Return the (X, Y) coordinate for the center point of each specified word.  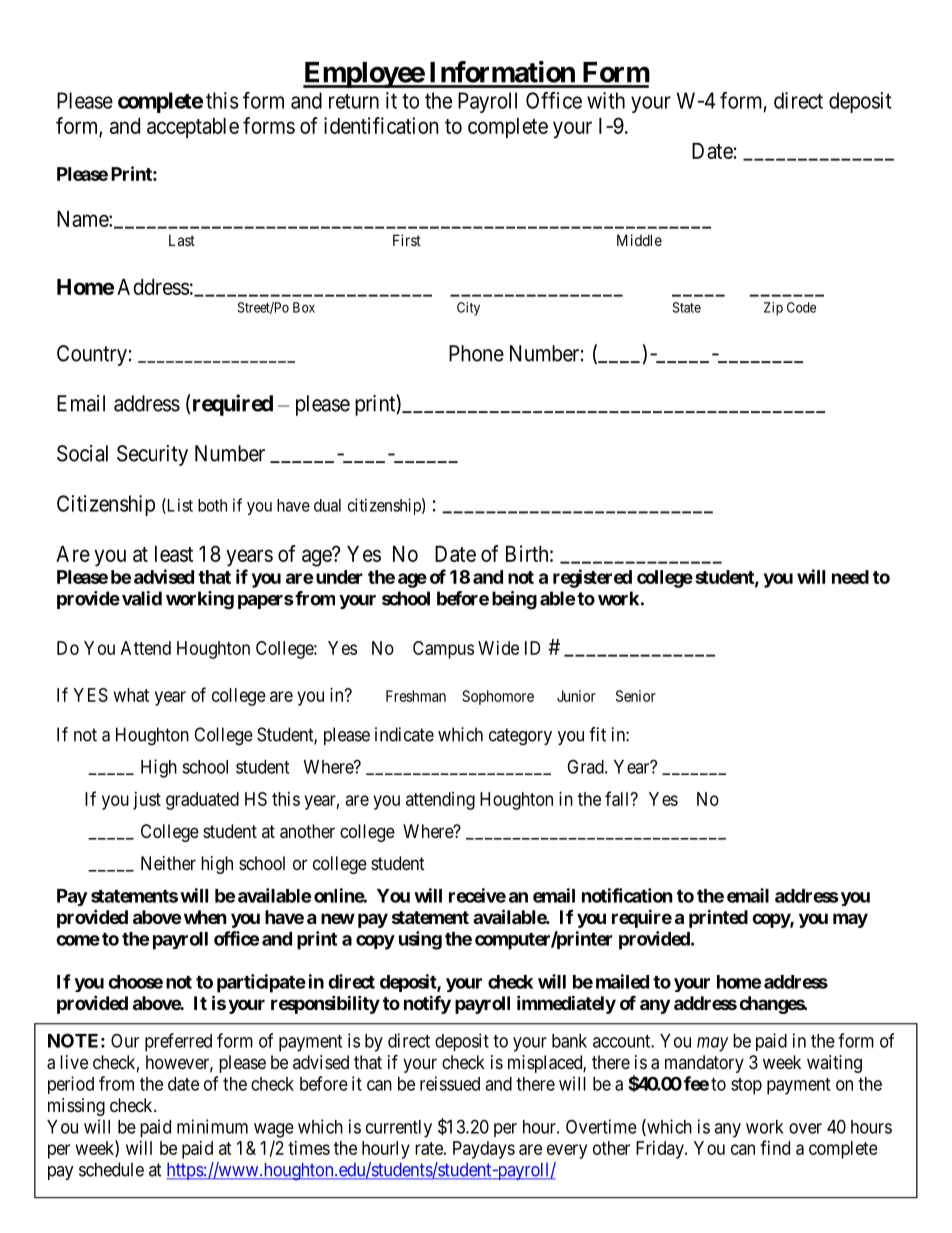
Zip (773, 309)
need (850, 577)
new (338, 918)
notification (627, 895)
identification (381, 125)
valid (142, 598)
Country (92, 355)
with (606, 100)
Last (182, 240)
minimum (212, 1126)
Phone (476, 353)
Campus (443, 650)
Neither (168, 863)
